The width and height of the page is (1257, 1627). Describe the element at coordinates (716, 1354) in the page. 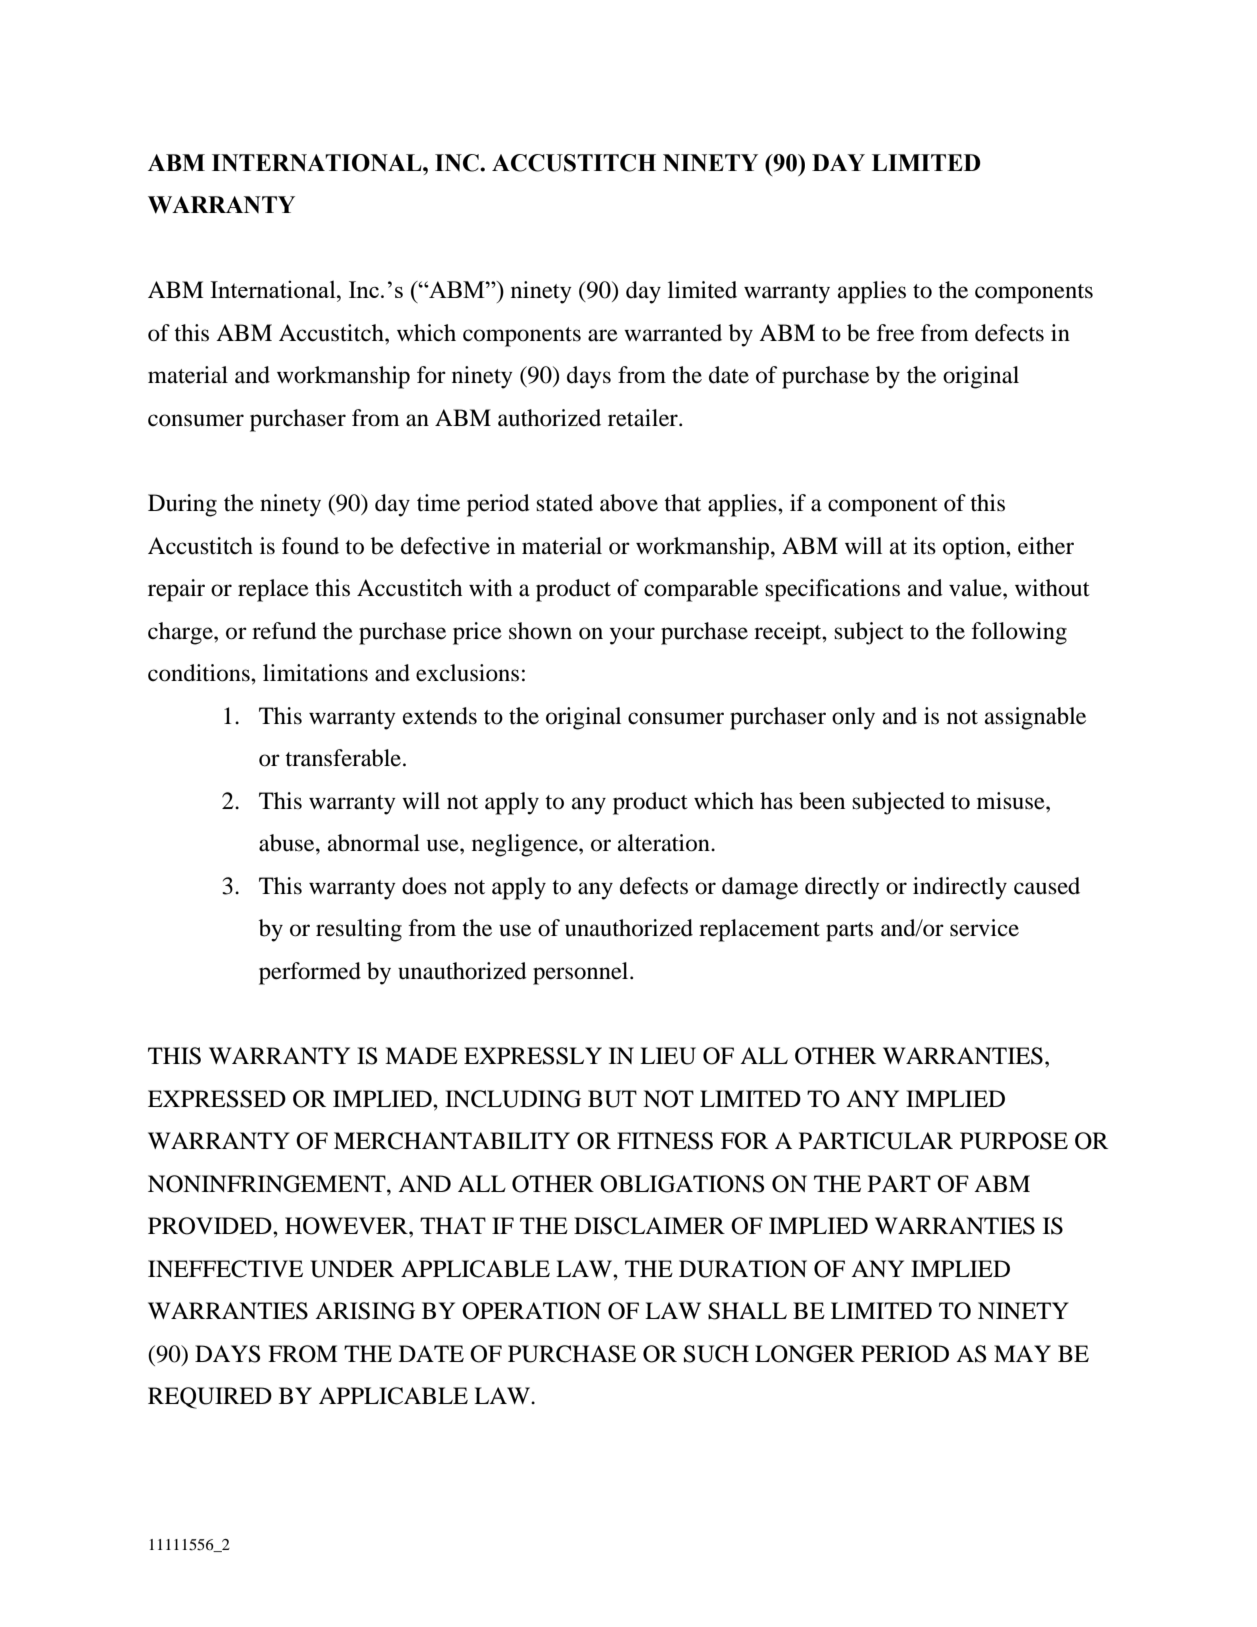

I see `SUCH` at that location.
